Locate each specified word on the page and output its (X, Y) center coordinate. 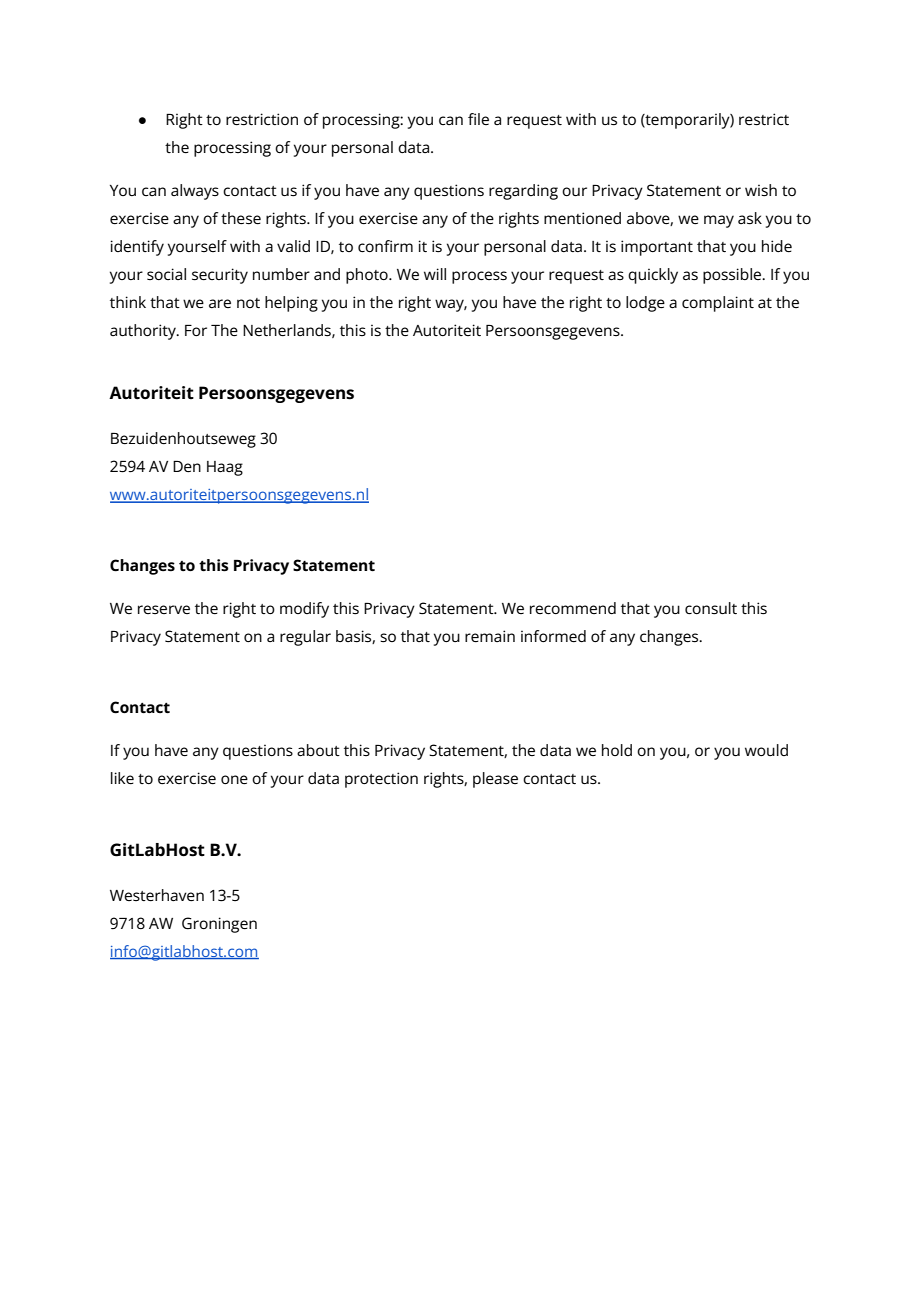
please (495, 780)
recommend (573, 608)
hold (617, 750)
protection (381, 780)
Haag (225, 468)
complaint (718, 304)
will (435, 274)
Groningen (219, 925)
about (318, 750)
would (766, 750)
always (195, 192)
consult (711, 608)
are (220, 303)
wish (761, 190)
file (478, 119)
